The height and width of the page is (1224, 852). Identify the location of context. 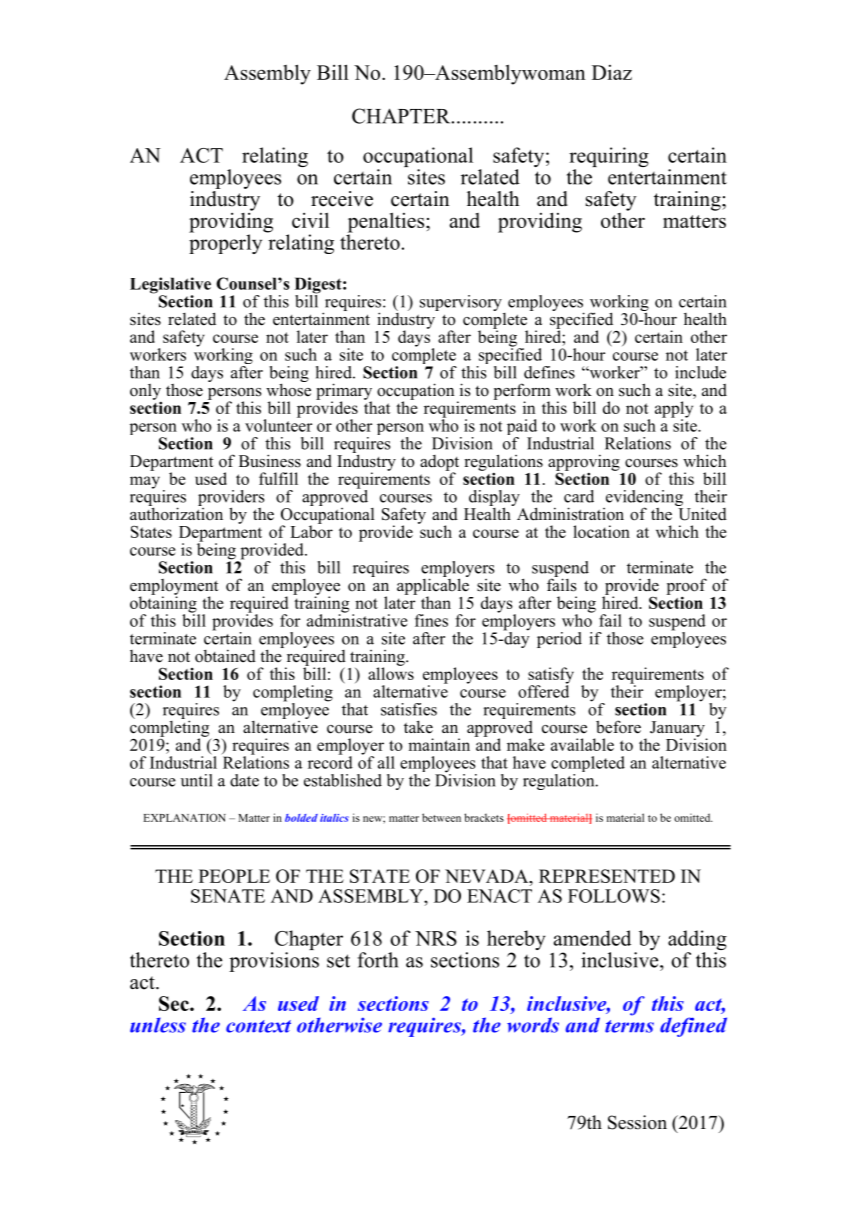
(258, 1026).
